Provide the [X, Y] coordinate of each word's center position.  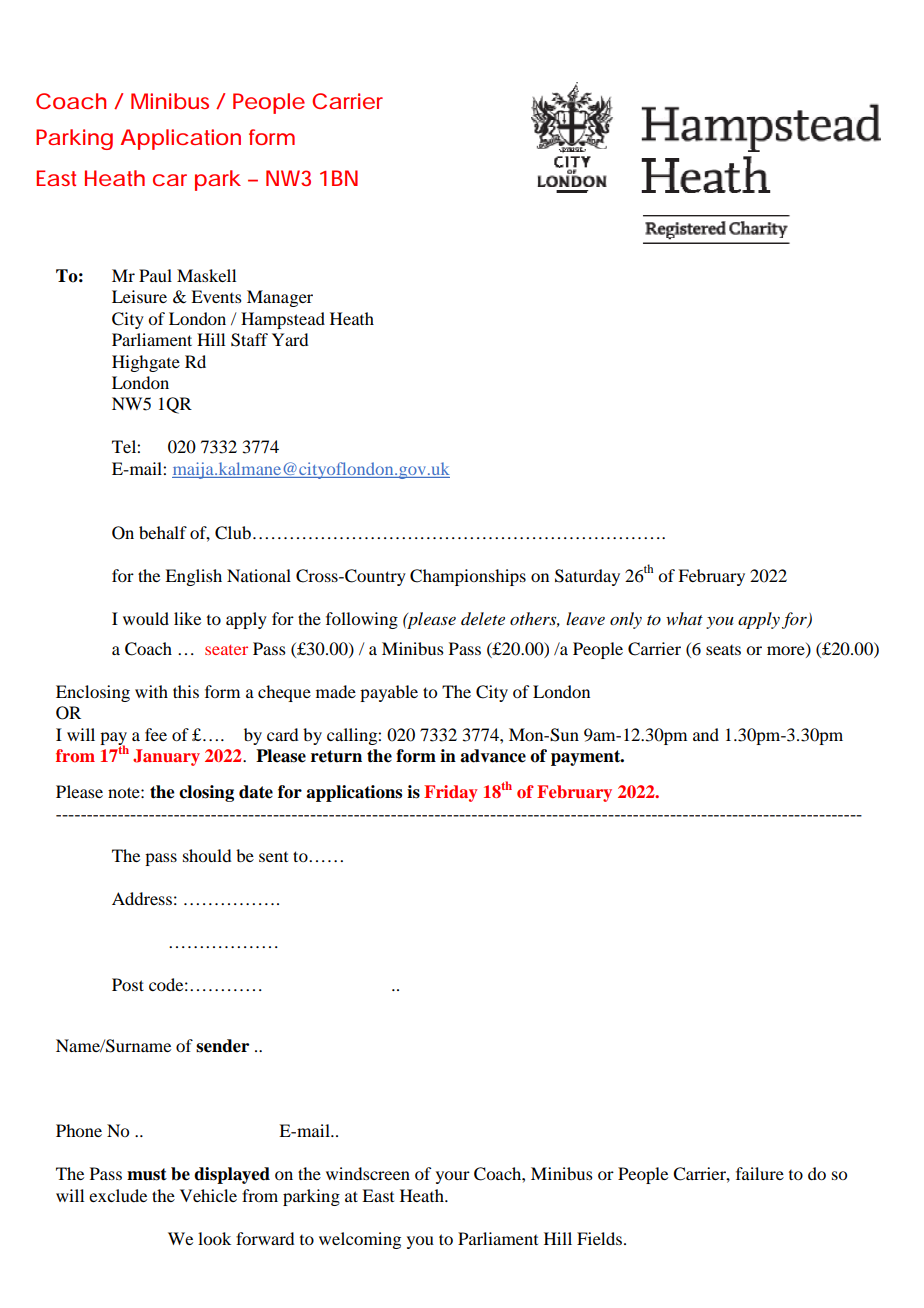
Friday [451, 793]
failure [760, 1173]
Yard [290, 339]
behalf [163, 532]
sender [222, 1046]
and [706, 734]
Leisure [139, 296]
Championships [468, 577]
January [166, 757]
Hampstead [283, 320]
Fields [599, 1238]
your [453, 1177]
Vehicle [208, 1195]
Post [128, 984]
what [684, 618]
